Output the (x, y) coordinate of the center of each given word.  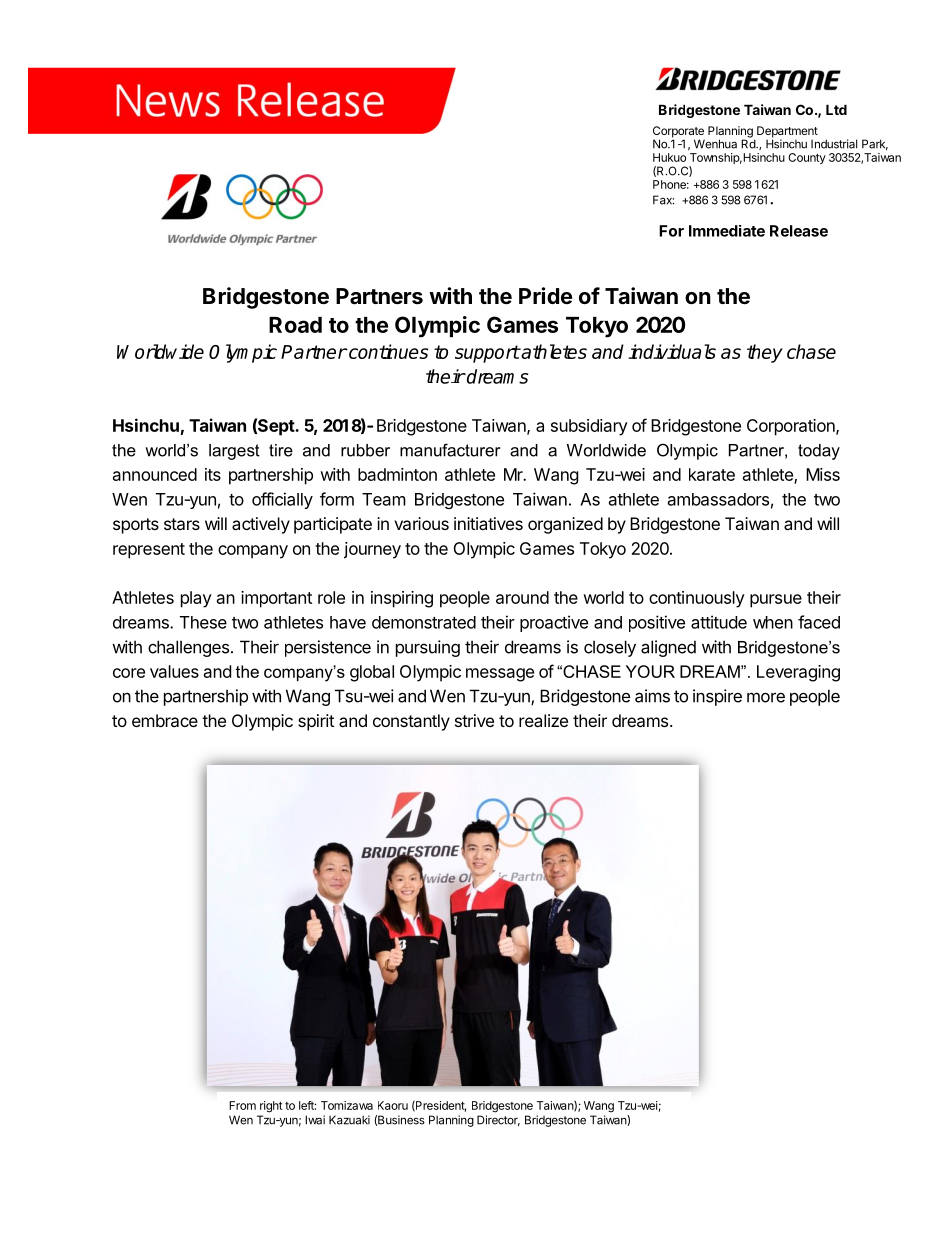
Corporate (679, 133)
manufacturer (450, 450)
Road (295, 325)
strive (474, 720)
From (242, 1105)
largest (234, 452)
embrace (165, 720)
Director (498, 1121)
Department (787, 133)
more (766, 697)
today (819, 452)
